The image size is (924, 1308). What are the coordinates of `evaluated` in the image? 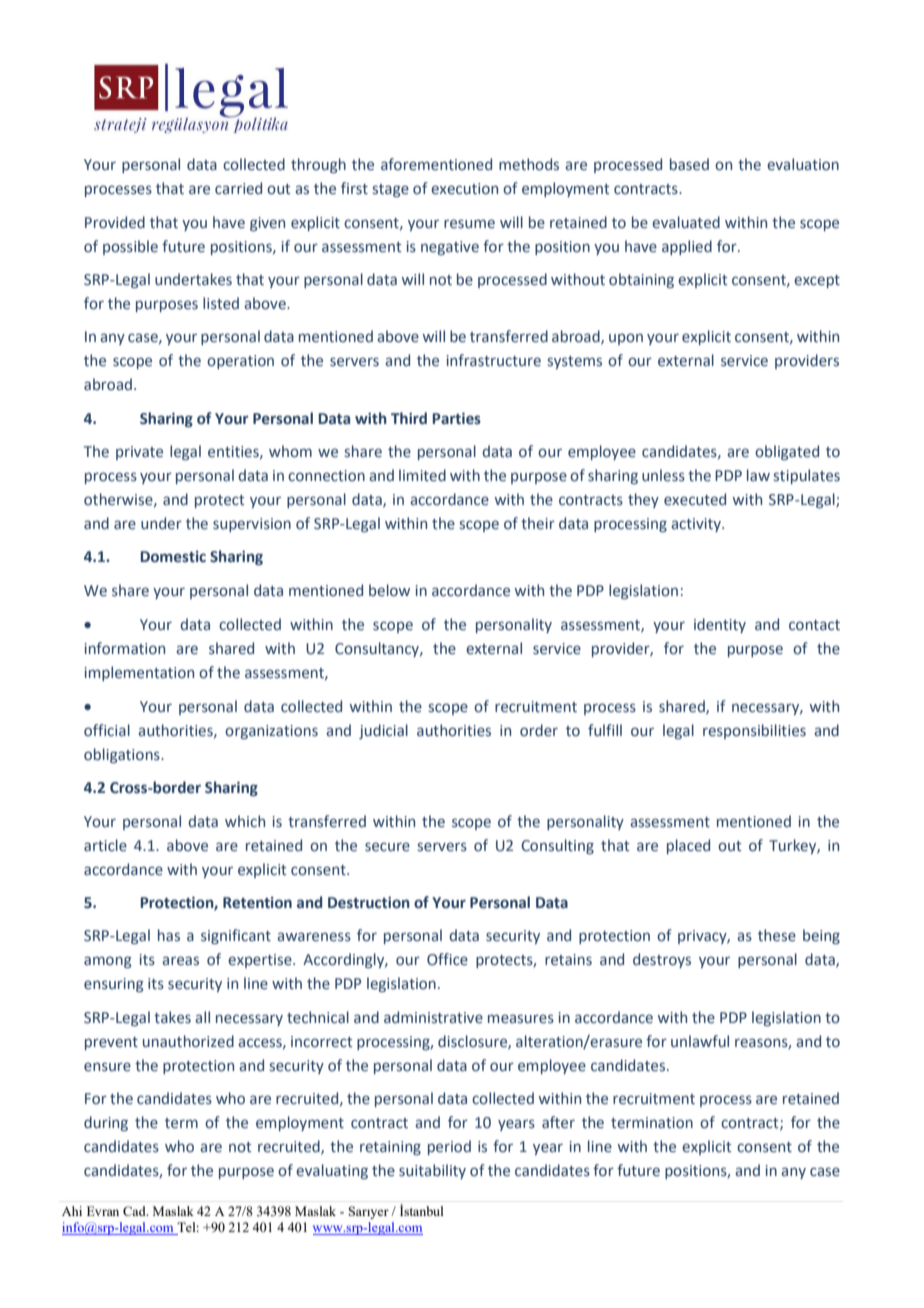 It's located at (686, 222).
